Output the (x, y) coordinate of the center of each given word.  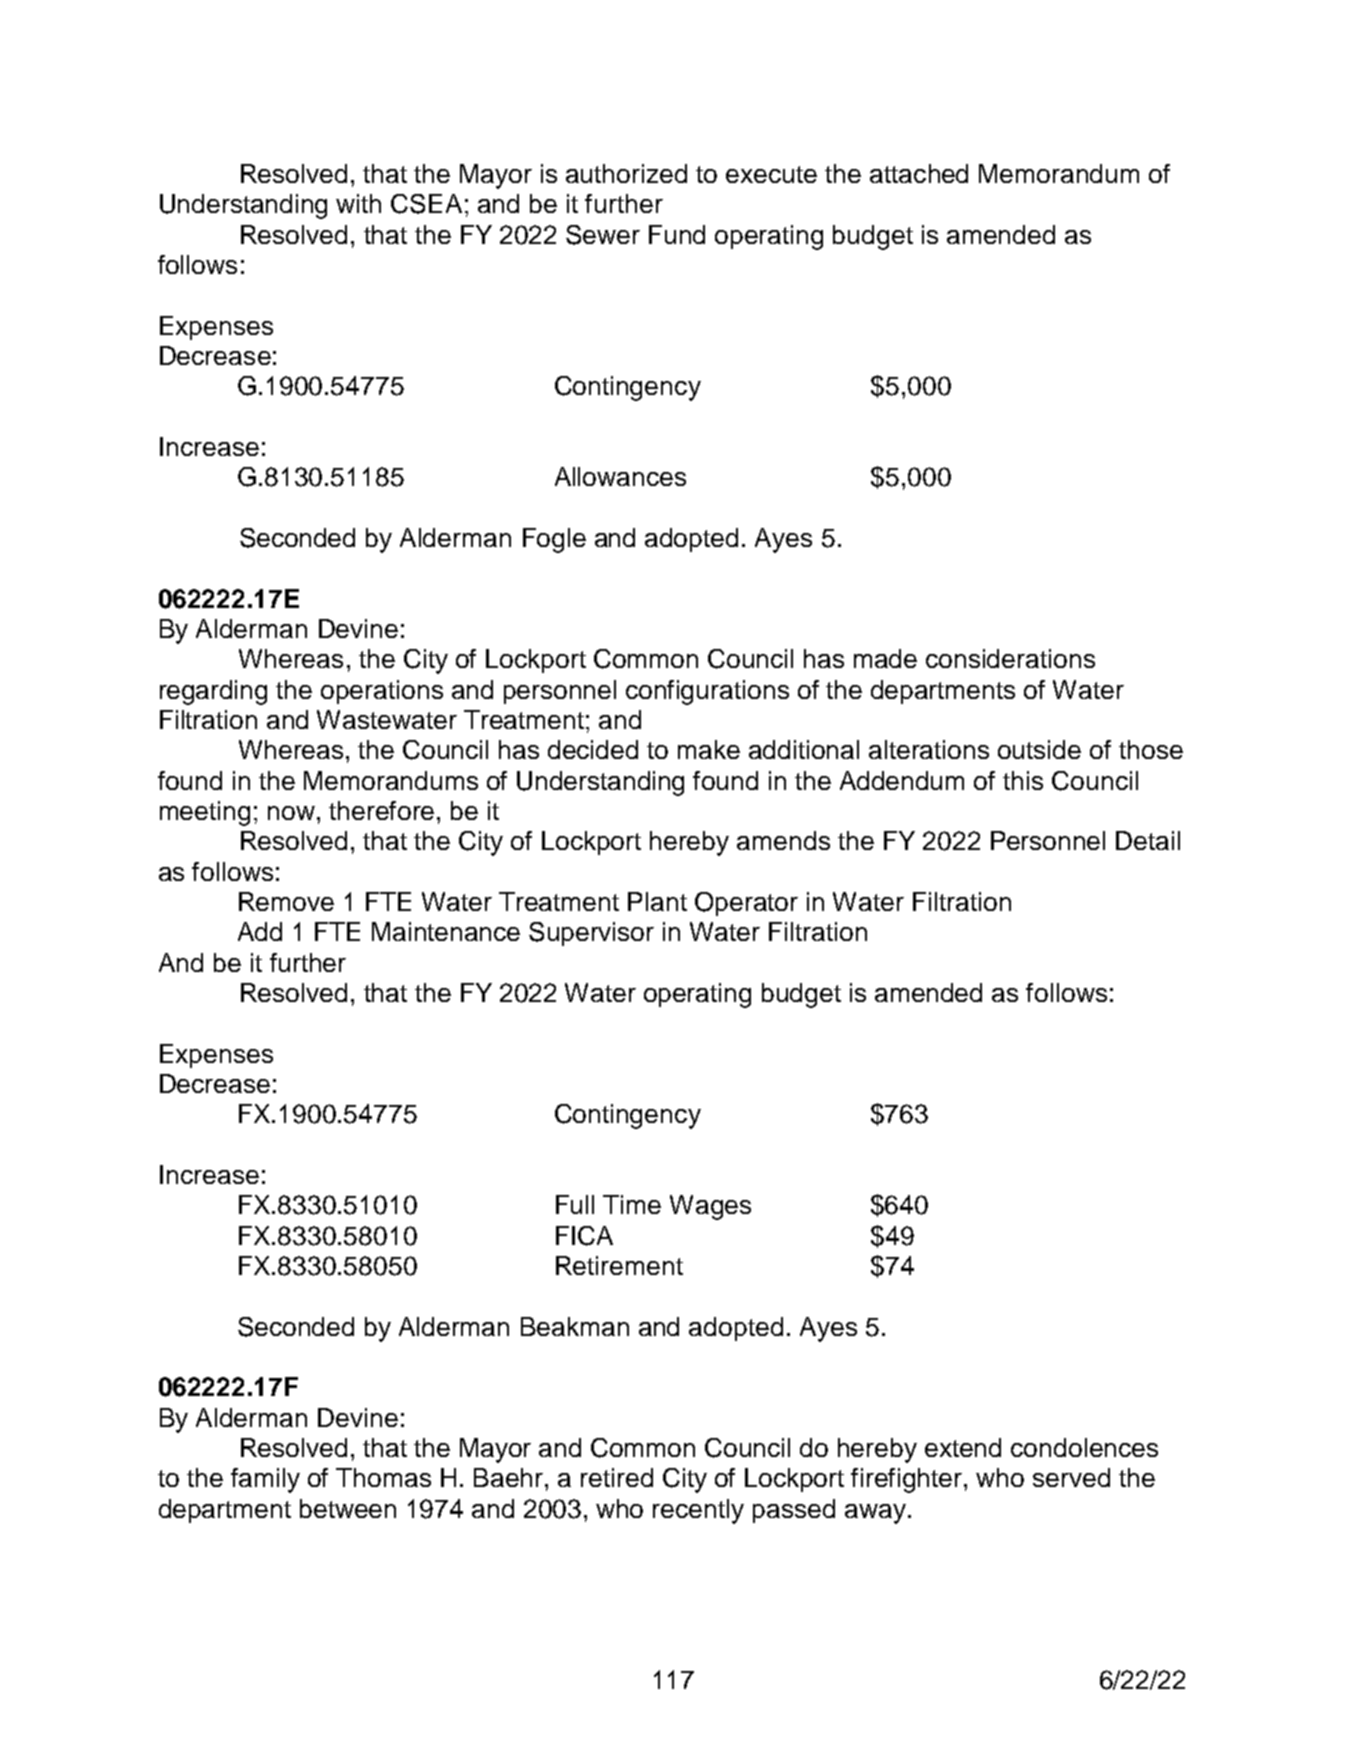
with (358, 203)
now (291, 813)
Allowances (620, 476)
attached (919, 173)
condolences (1084, 1447)
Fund (677, 234)
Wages (710, 1207)
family (265, 1480)
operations (382, 692)
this (1023, 780)
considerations (1010, 658)
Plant (657, 901)
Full (575, 1204)
